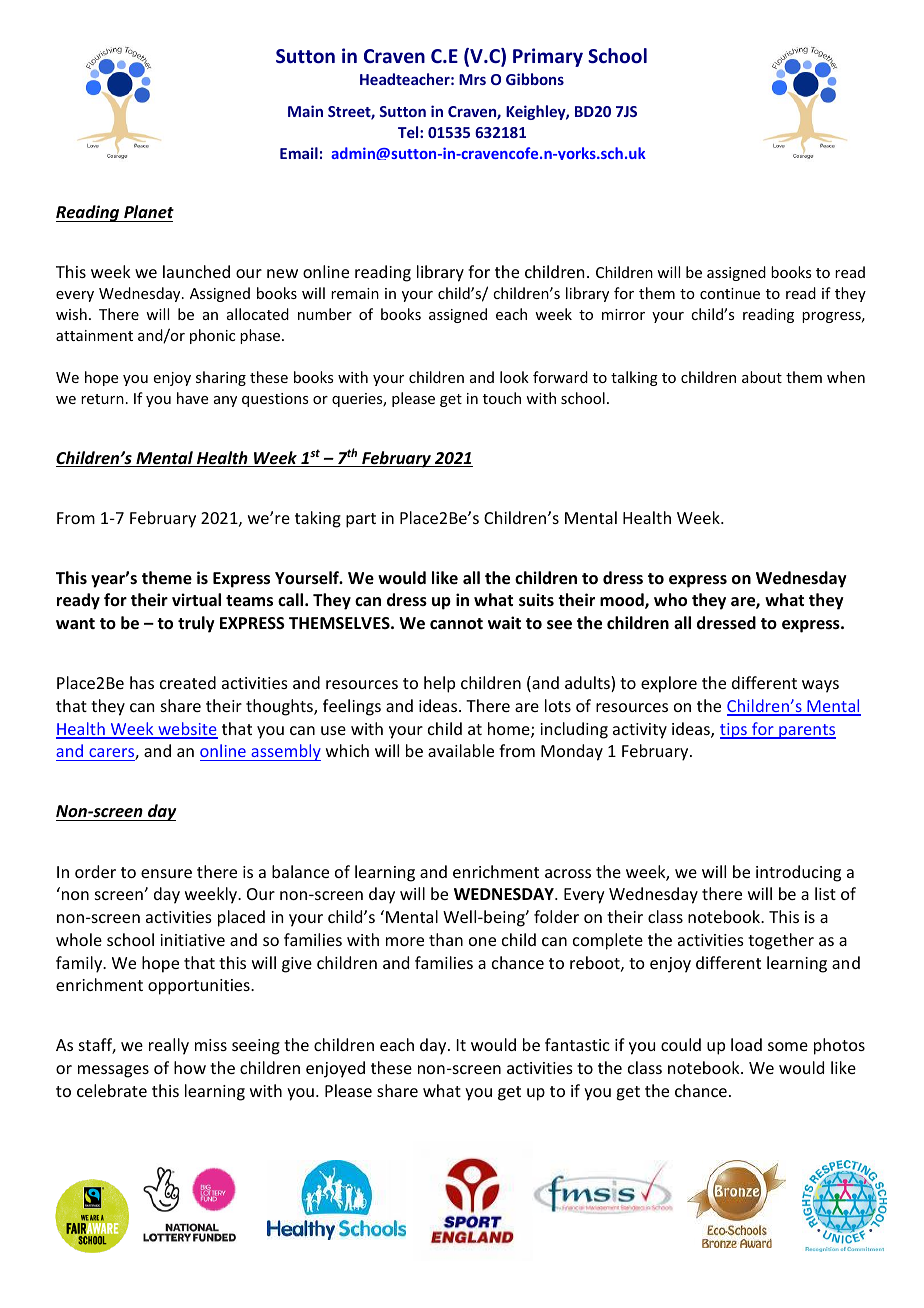 This screenshot has width=924, height=1308. I want to click on tips, so click(734, 731).
